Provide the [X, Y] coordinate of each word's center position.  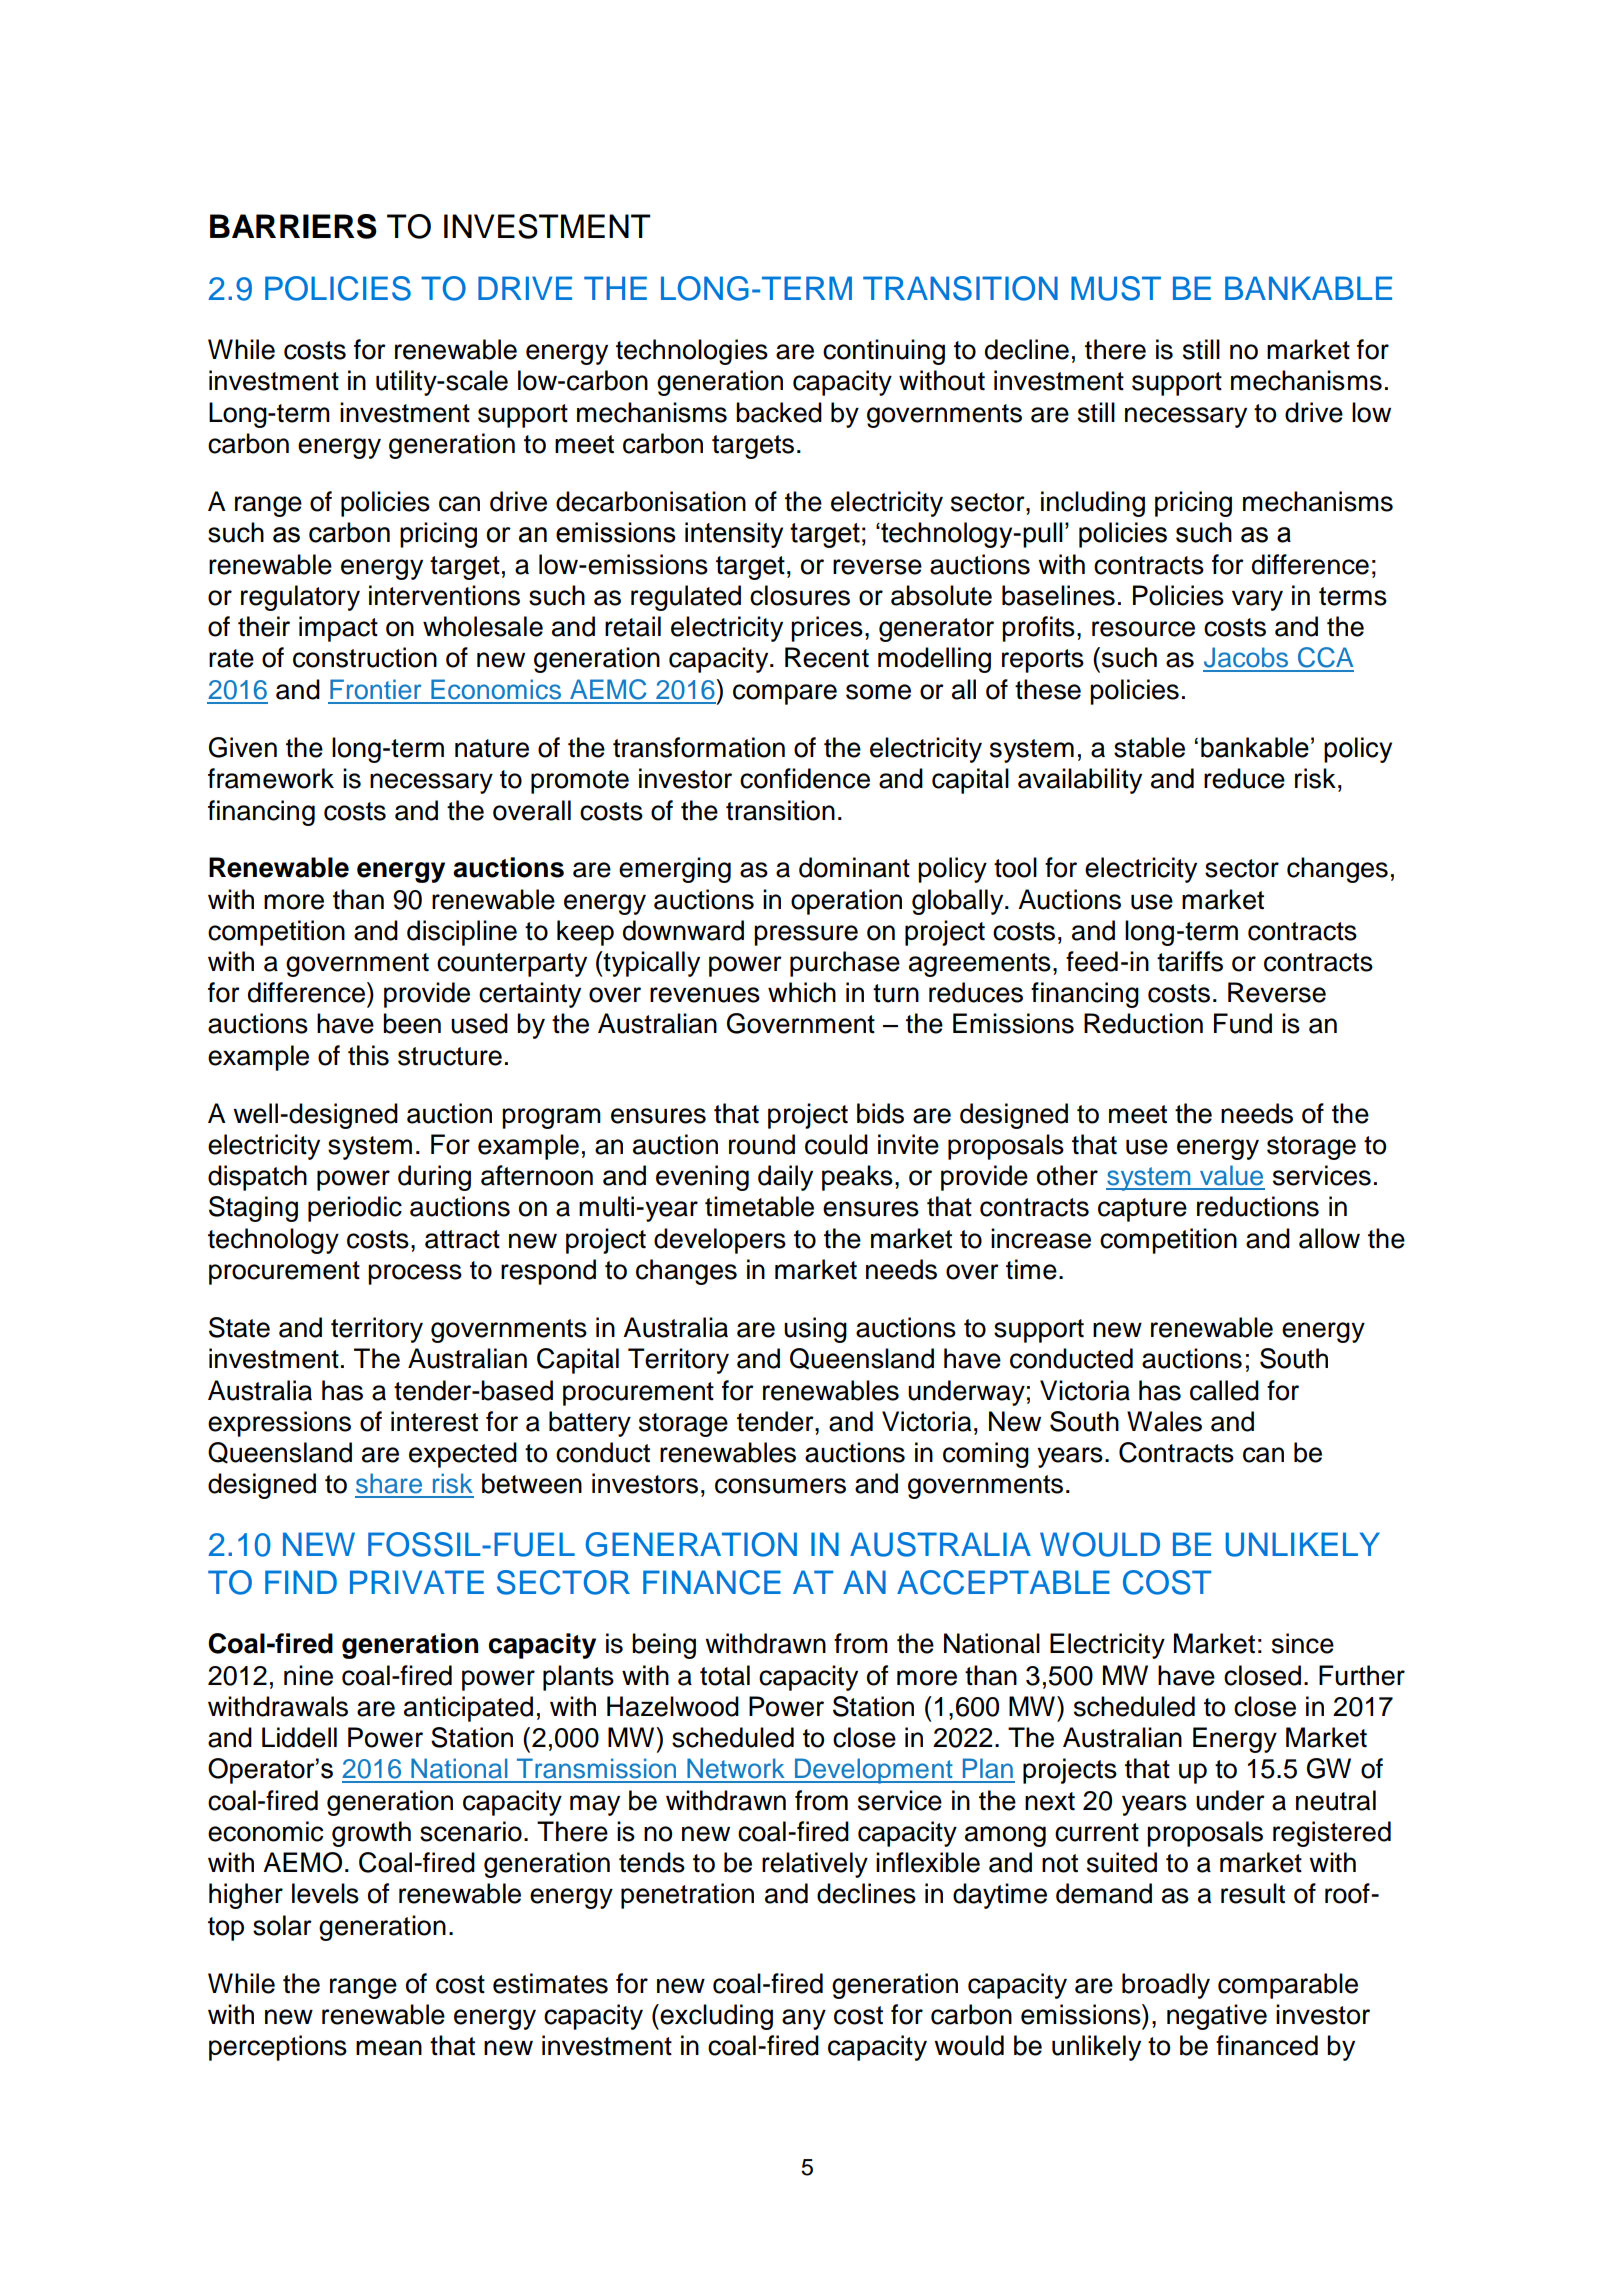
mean [389, 2048]
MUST [1116, 288]
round [762, 1144]
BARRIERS [293, 226]
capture [1142, 1210]
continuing [884, 352]
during [434, 1178]
